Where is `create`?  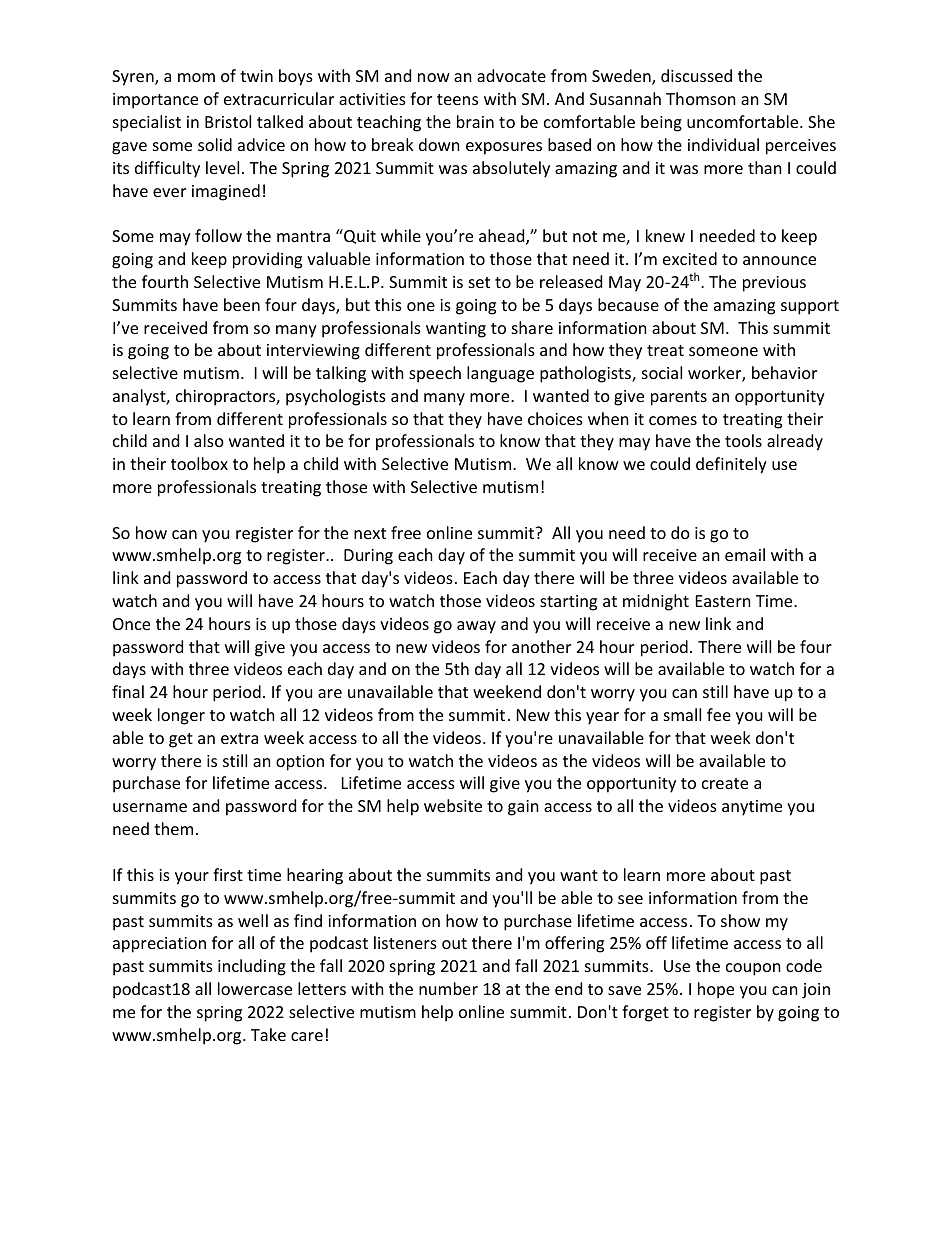 create is located at coordinates (725, 783).
